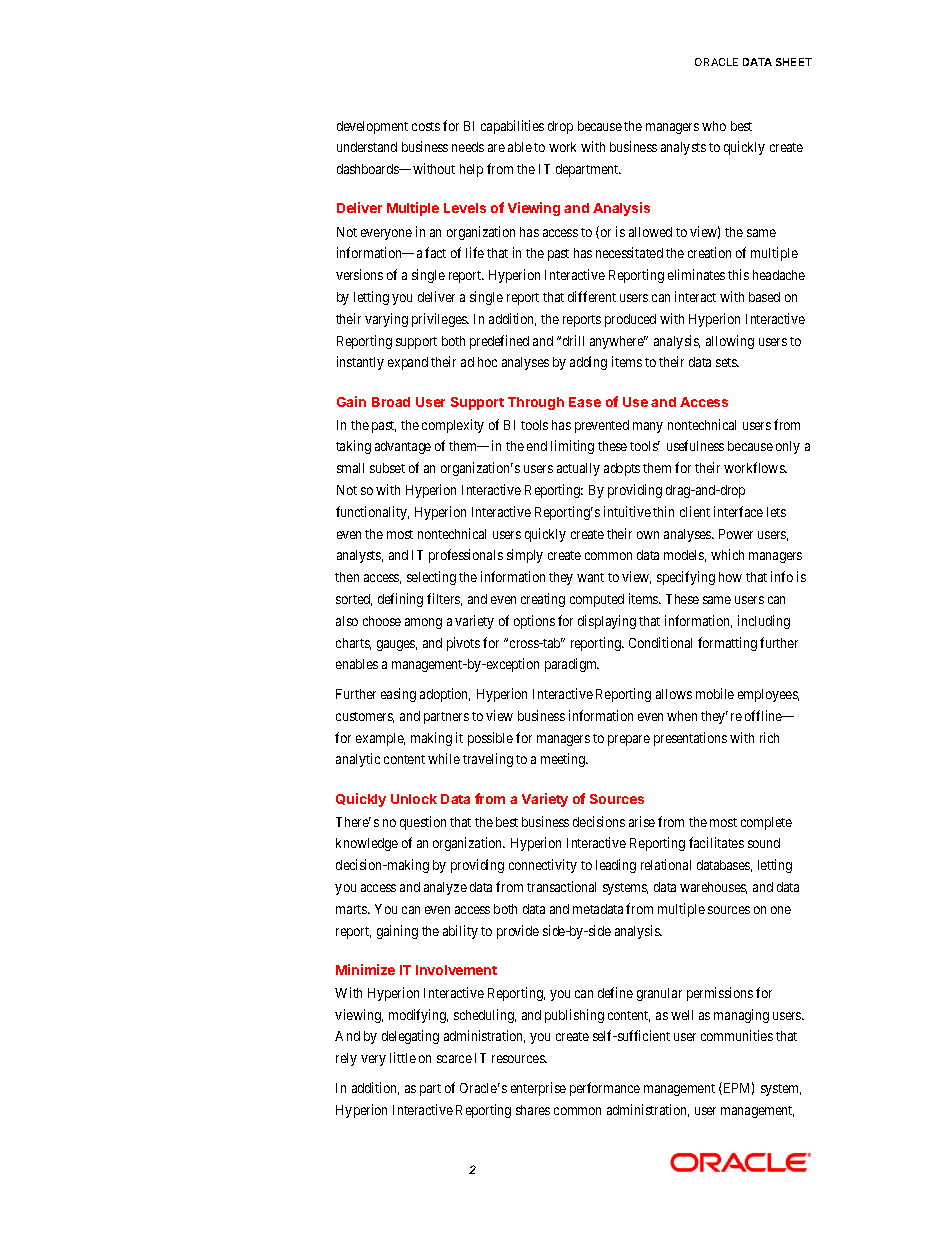 Image resolution: width=952 pixels, height=1233 pixels. What do you see at coordinates (403, 1057) in the screenshot?
I see `little` at bounding box center [403, 1057].
